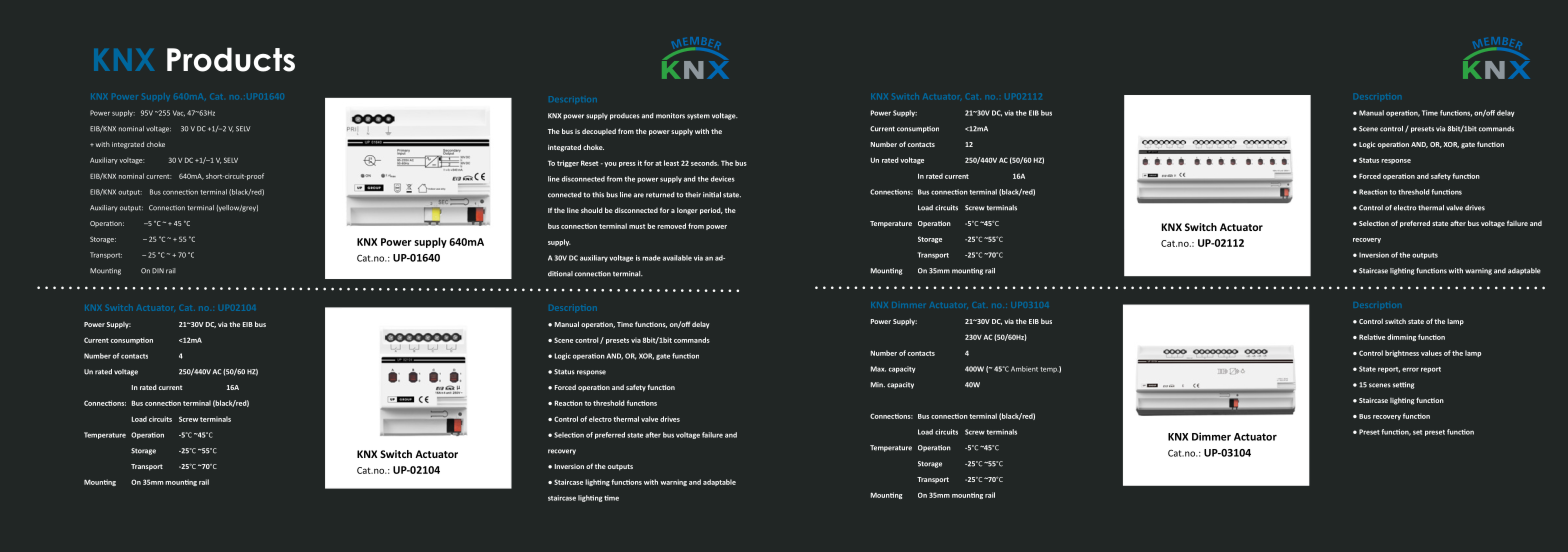  I want to click on Relative, so click(1372, 337).
